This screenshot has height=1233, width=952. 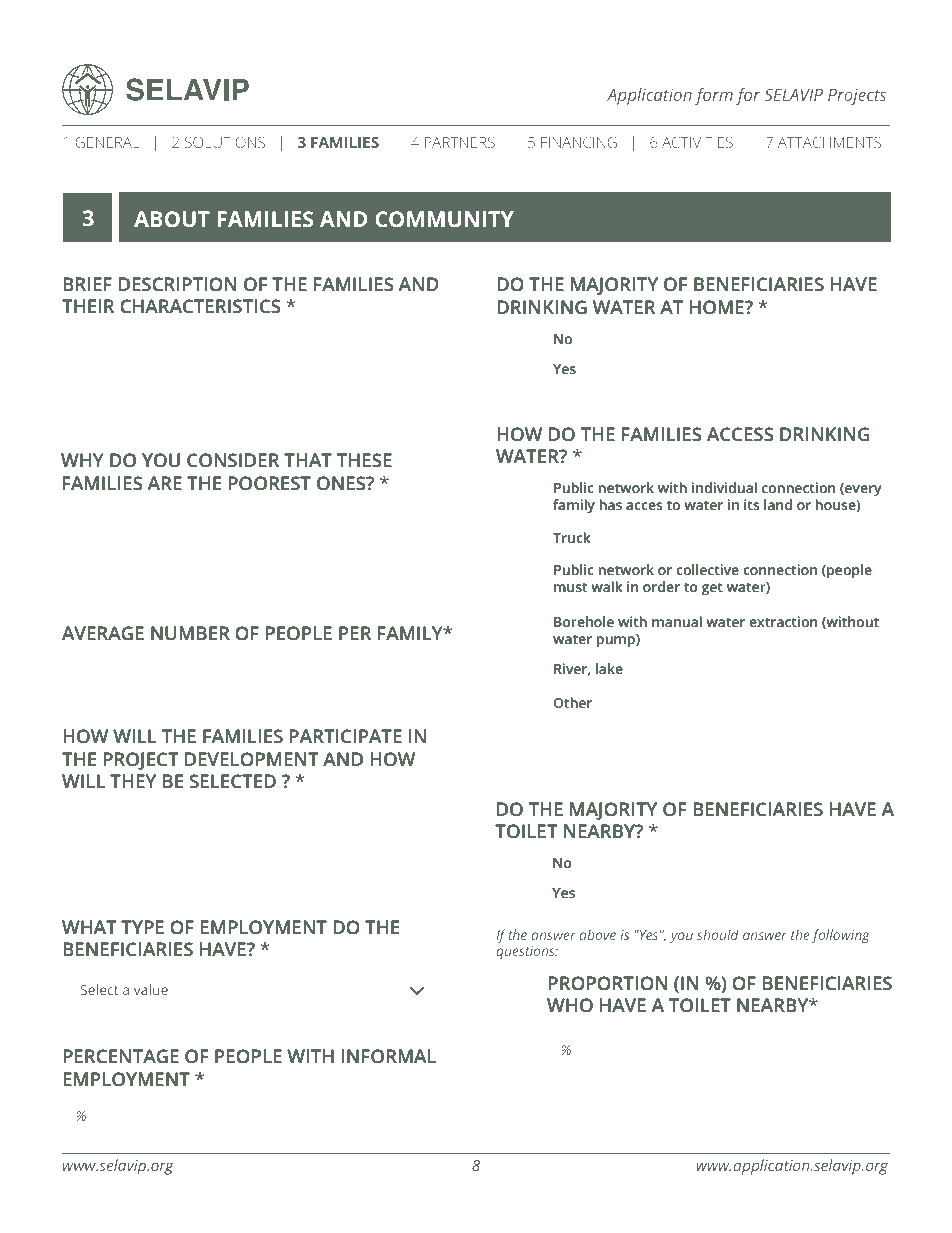 What do you see at coordinates (151, 989) in the screenshot?
I see `value` at bounding box center [151, 989].
